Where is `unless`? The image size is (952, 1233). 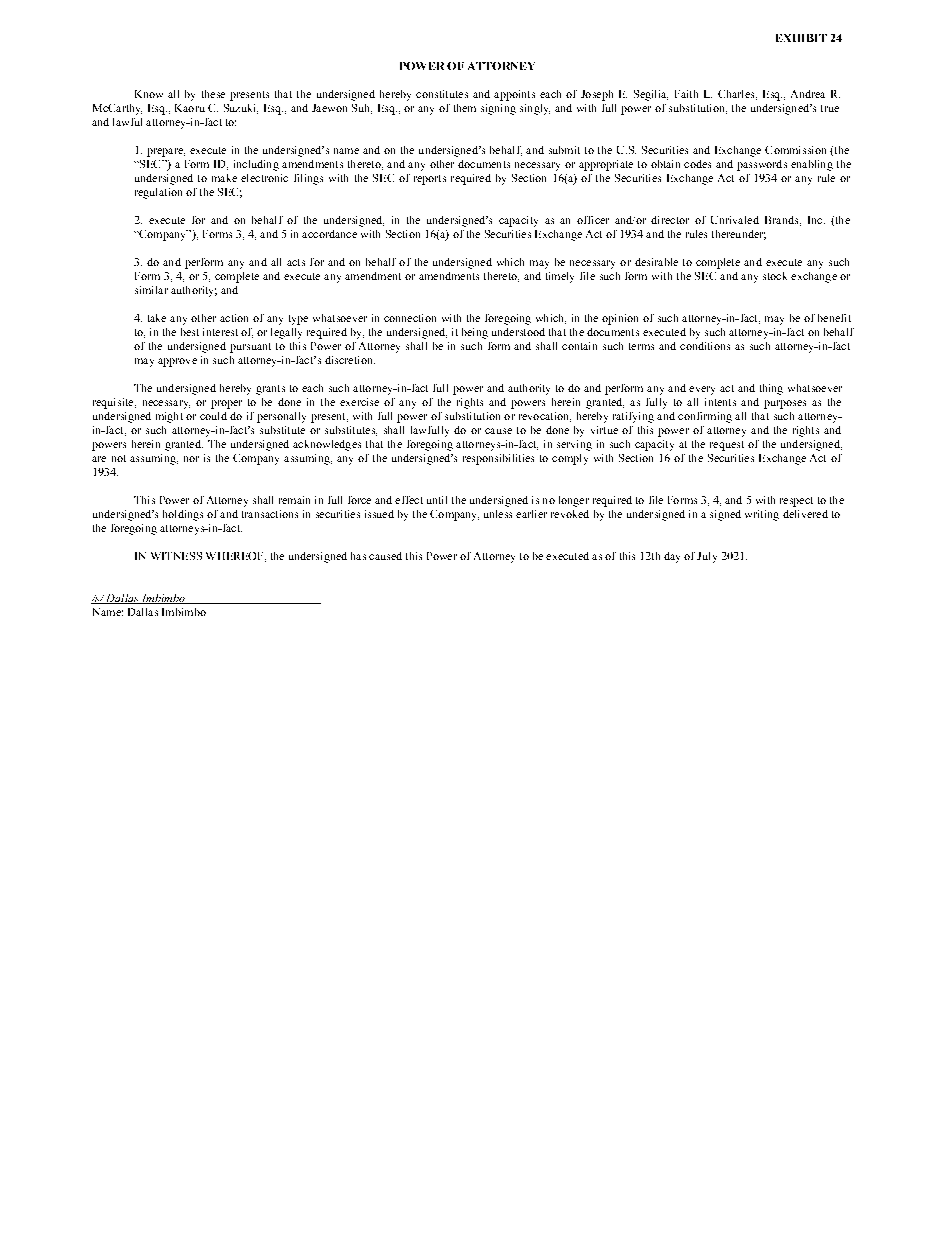 unless is located at coordinates (498, 514).
